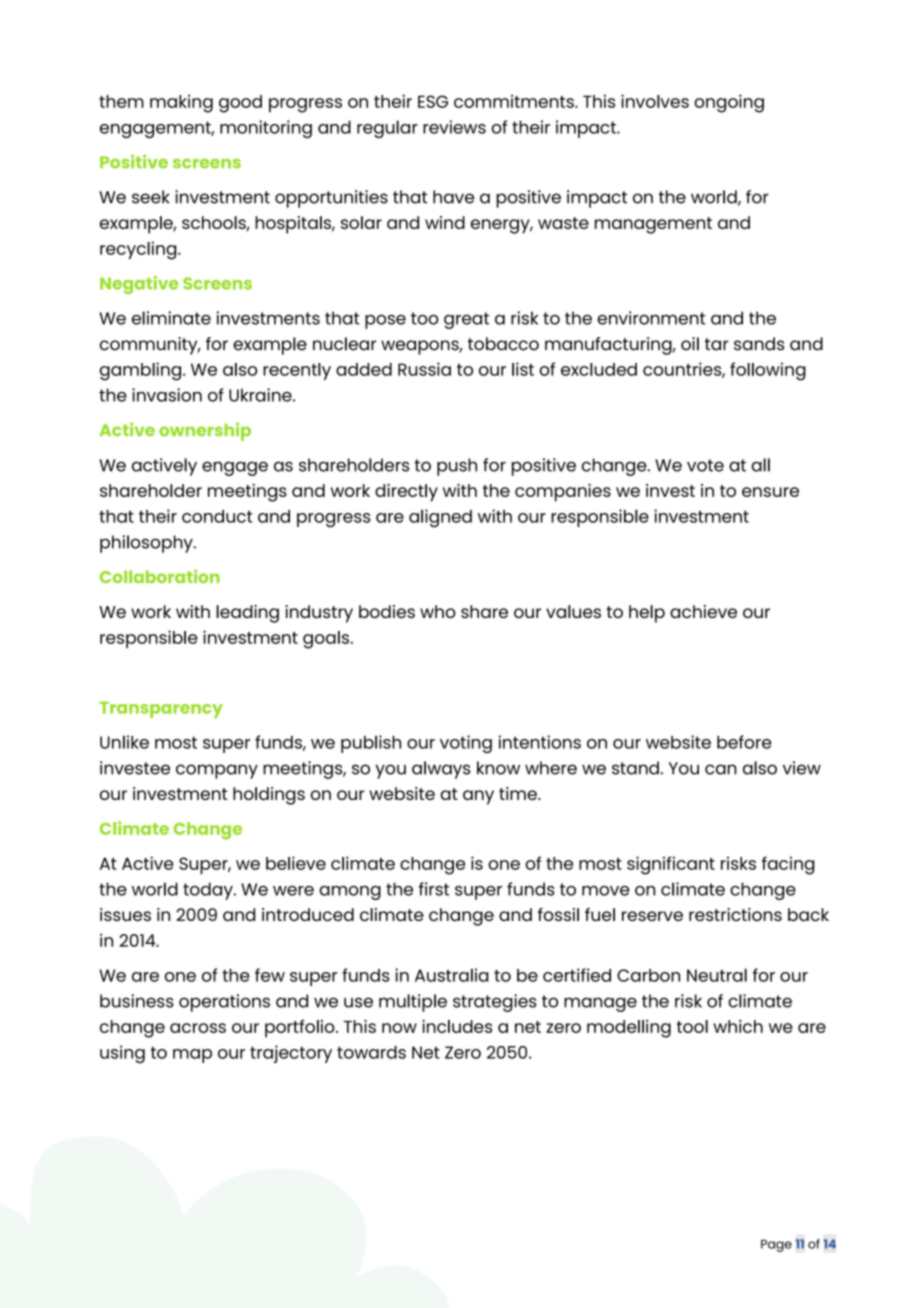 Image resolution: width=924 pixels, height=1308 pixels. What do you see at coordinates (217, 516) in the image?
I see `conduct` at bounding box center [217, 516].
